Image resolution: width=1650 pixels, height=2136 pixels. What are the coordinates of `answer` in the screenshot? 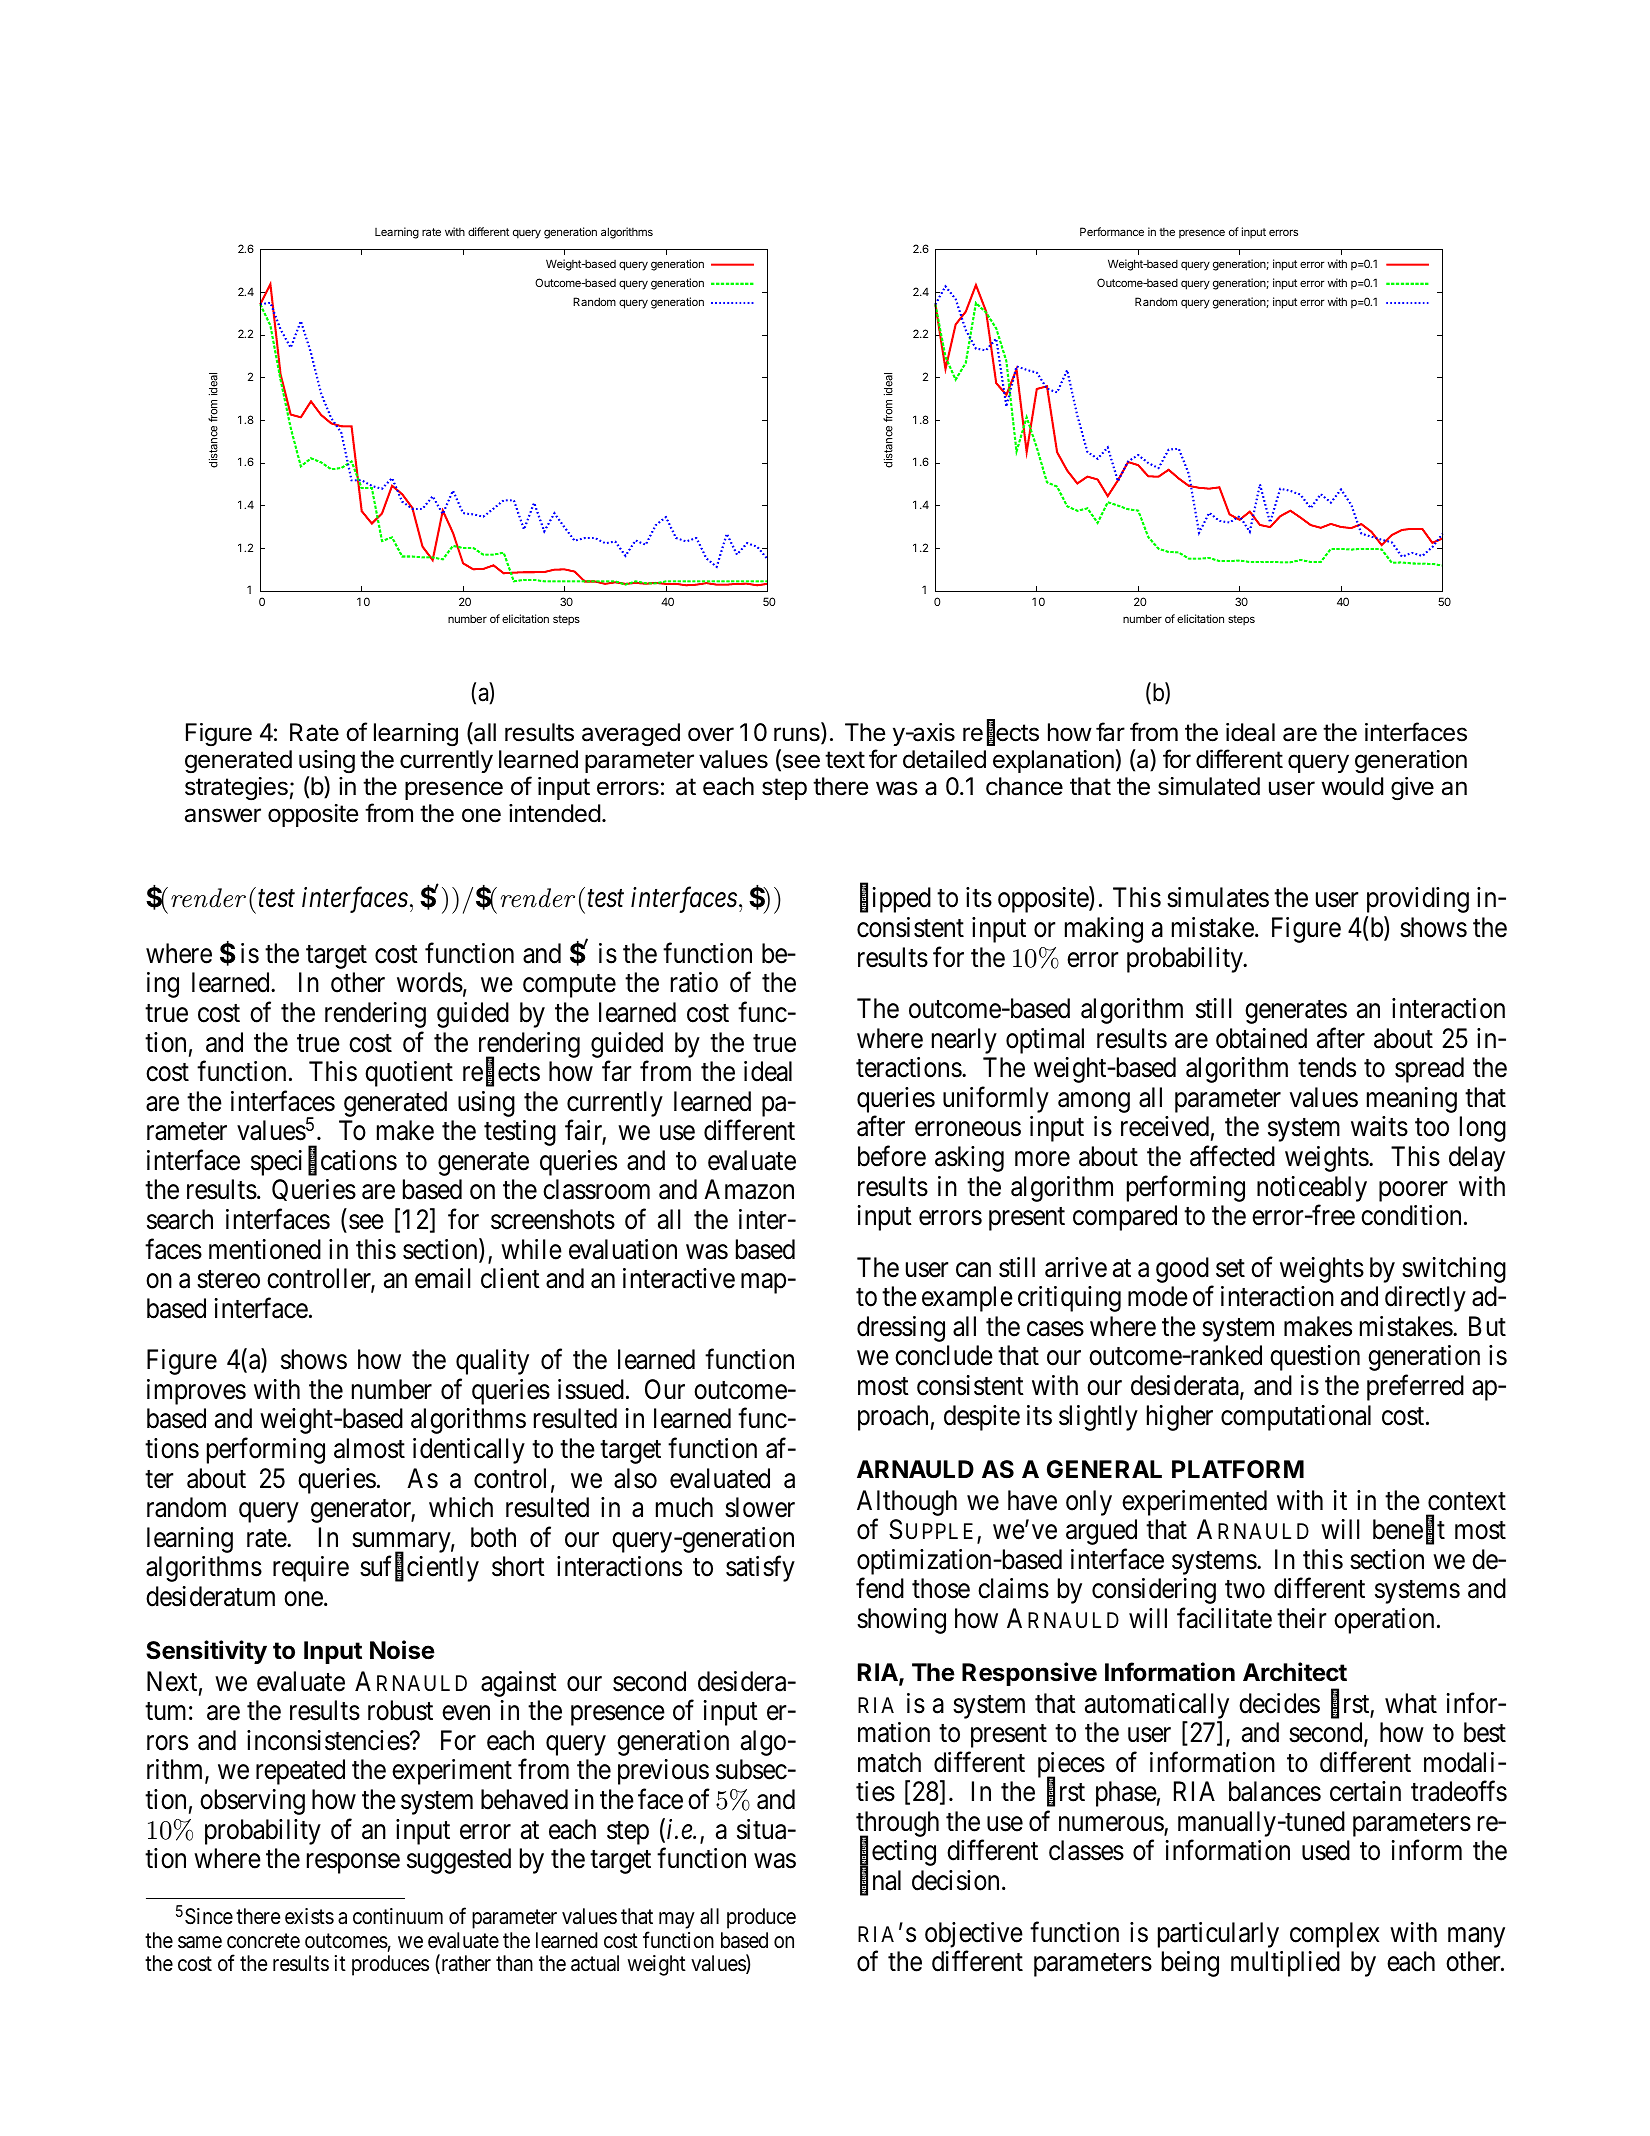 It's located at (223, 815).
